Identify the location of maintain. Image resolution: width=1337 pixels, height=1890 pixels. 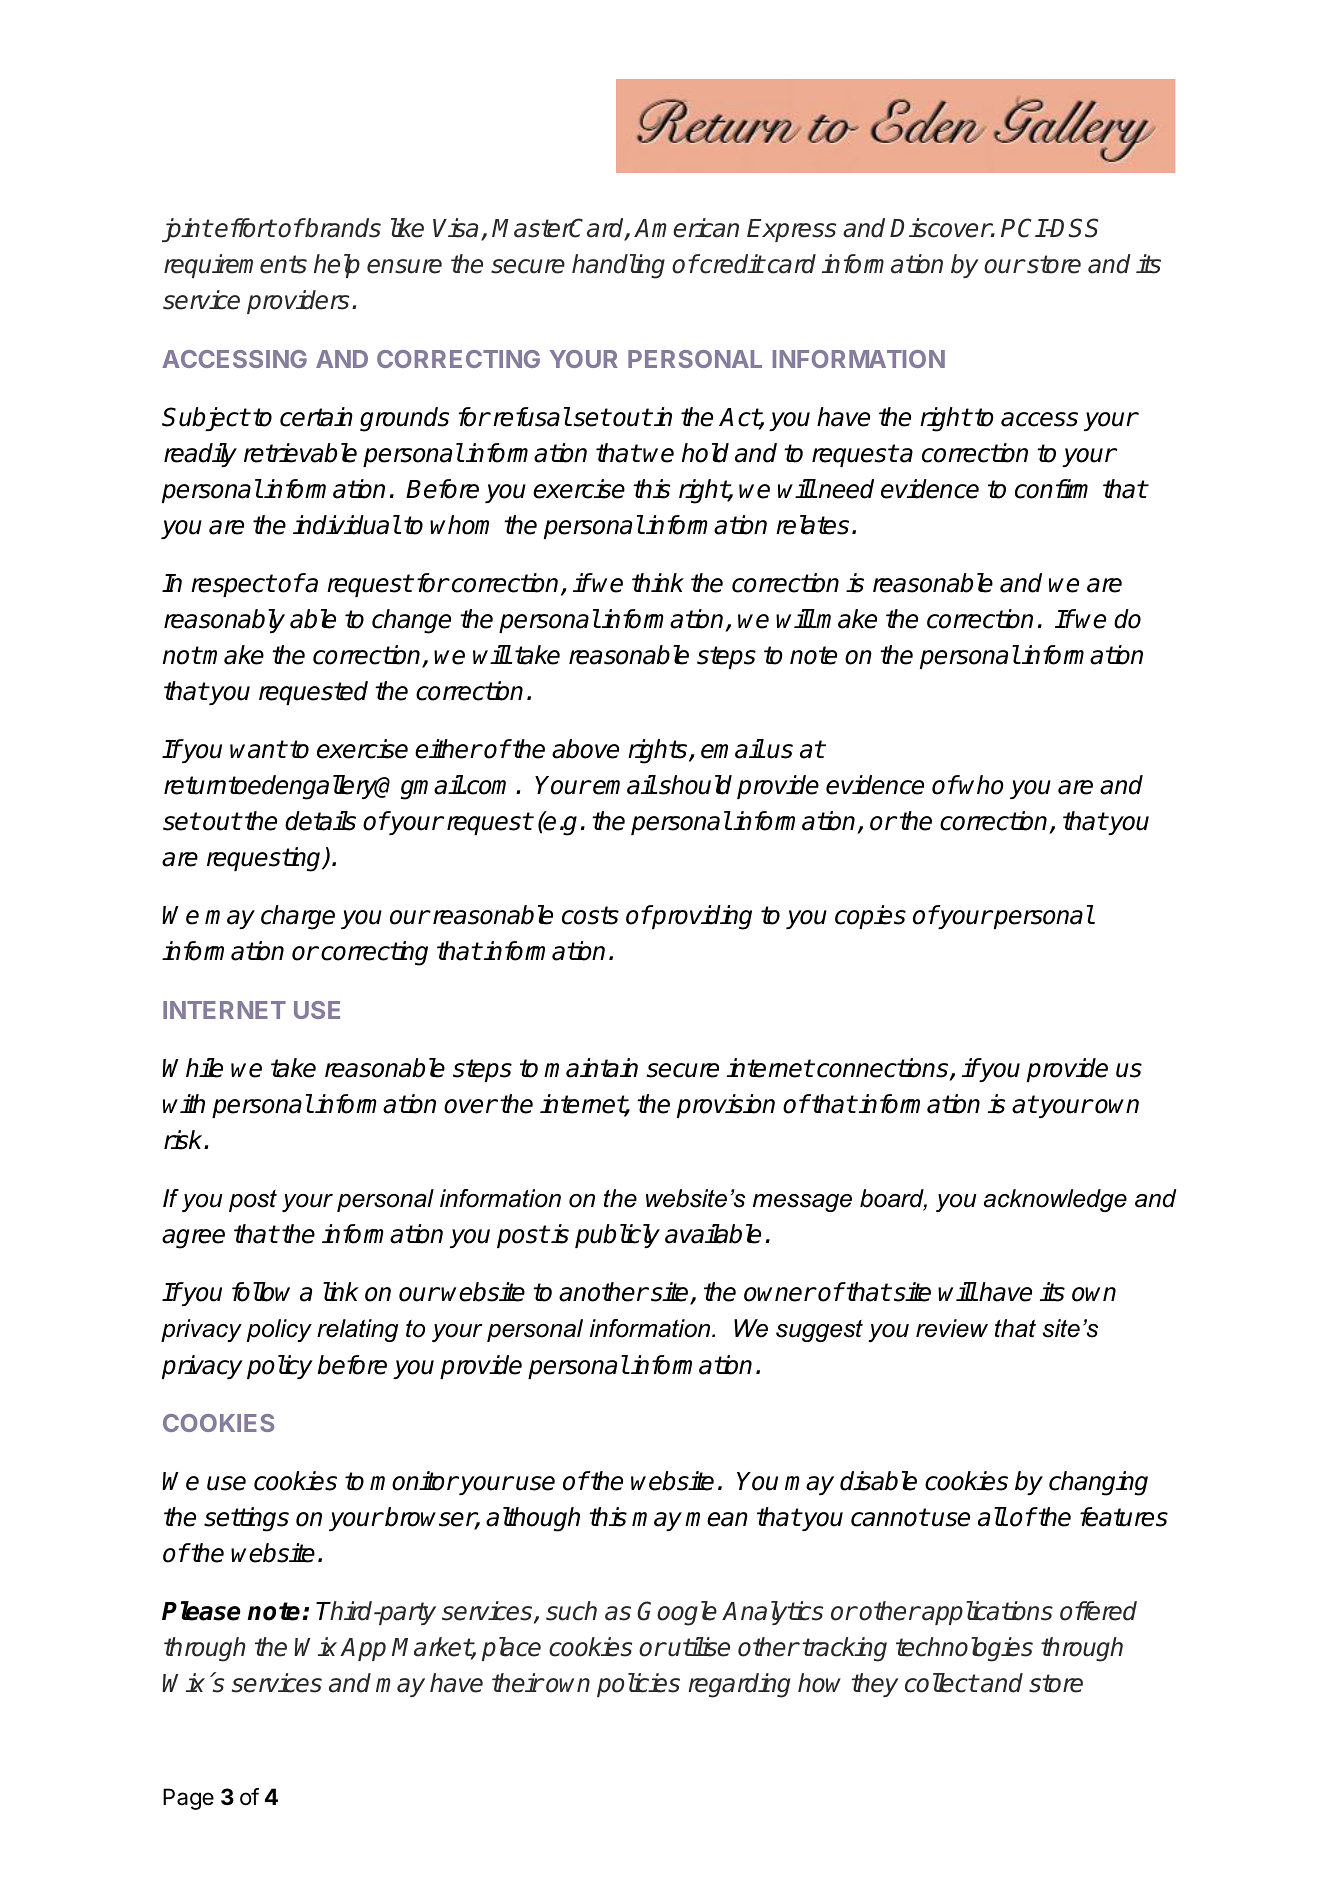
(591, 1068).
